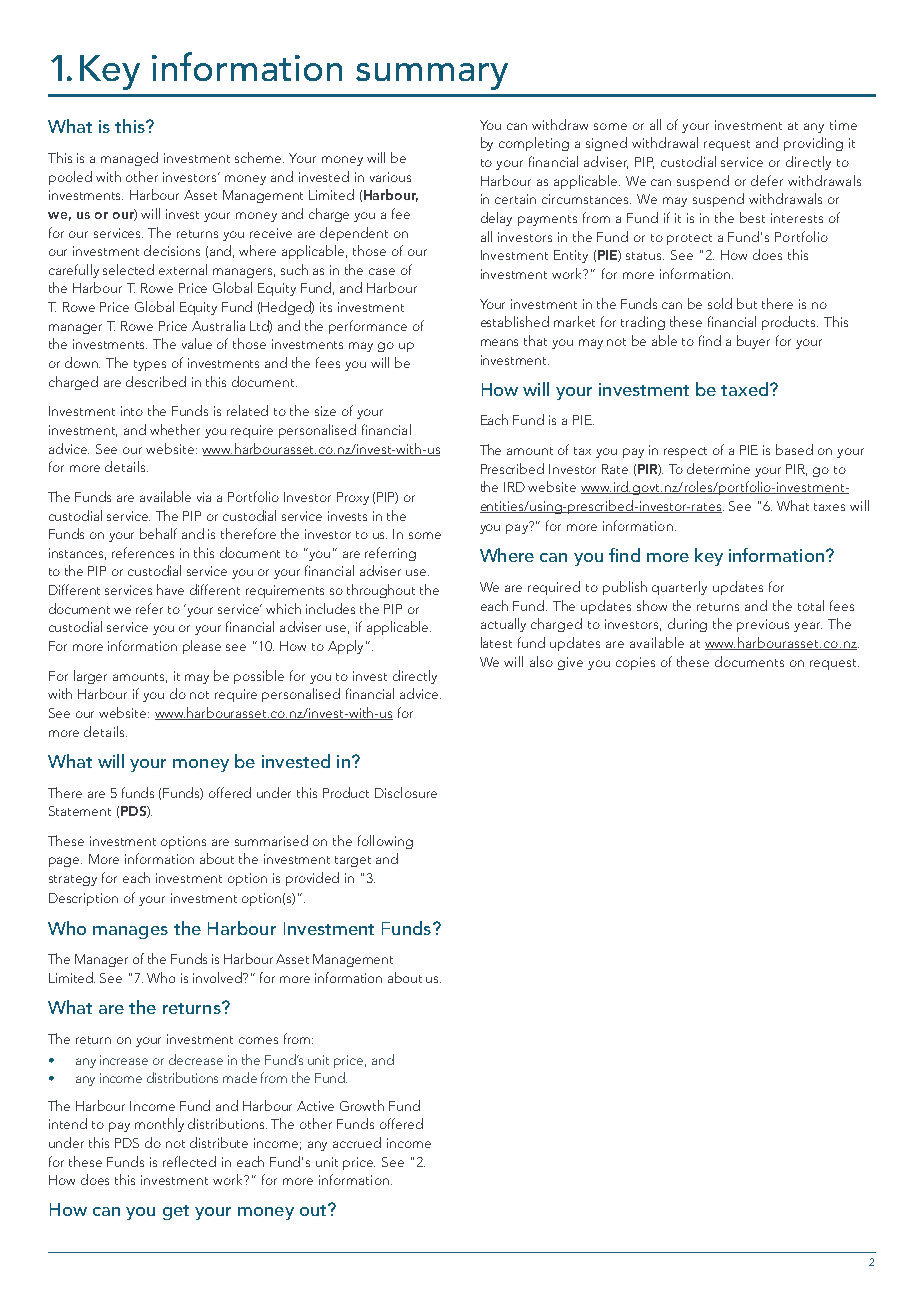 The height and width of the screenshot is (1308, 924). Describe the element at coordinates (357, 1142) in the screenshot. I see `accrued` at that location.
